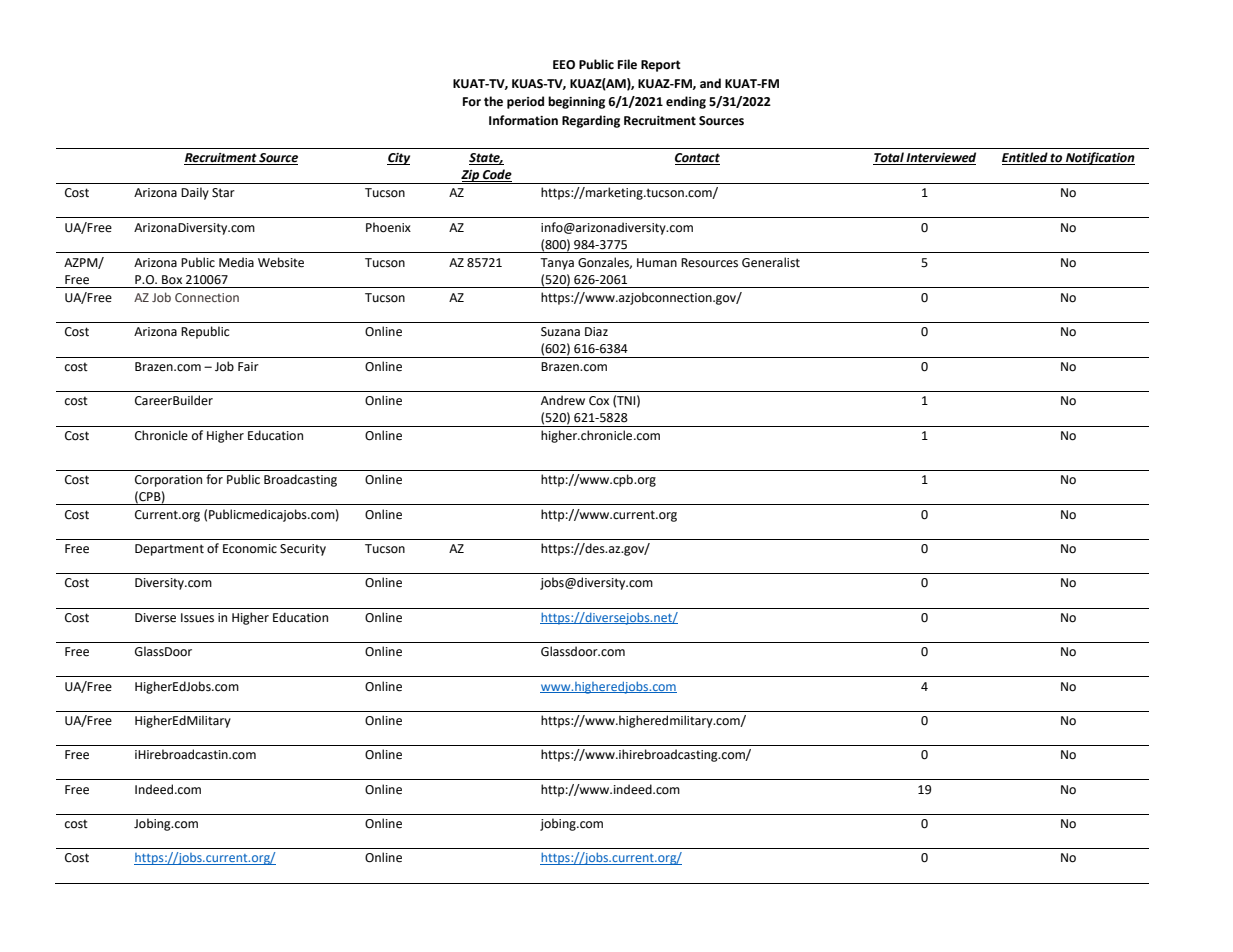  What do you see at coordinates (197, 618) in the screenshot?
I see `Issues` at bounding box center [197, 618].
